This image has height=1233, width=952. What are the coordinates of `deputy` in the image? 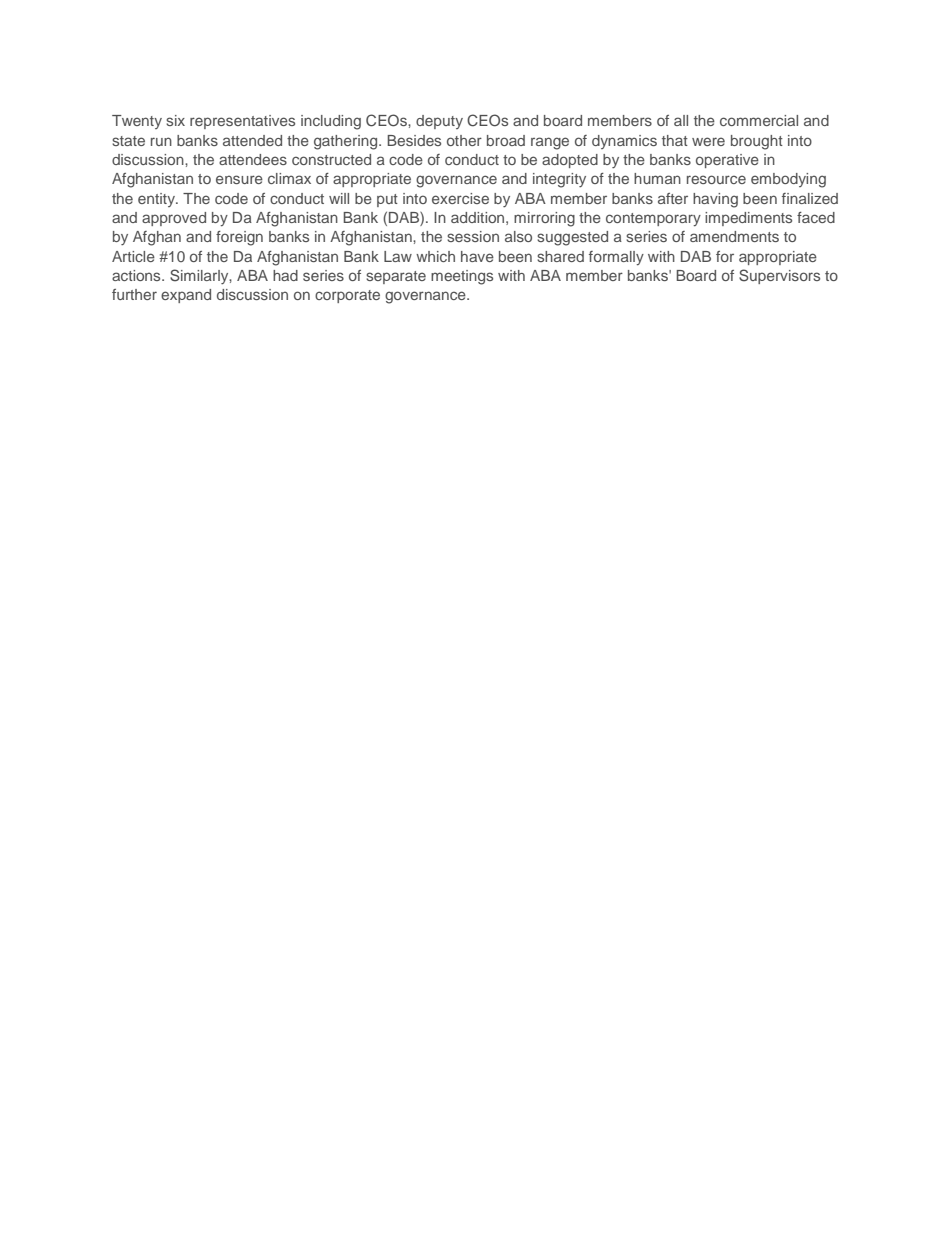 It's located at (439, 122).
